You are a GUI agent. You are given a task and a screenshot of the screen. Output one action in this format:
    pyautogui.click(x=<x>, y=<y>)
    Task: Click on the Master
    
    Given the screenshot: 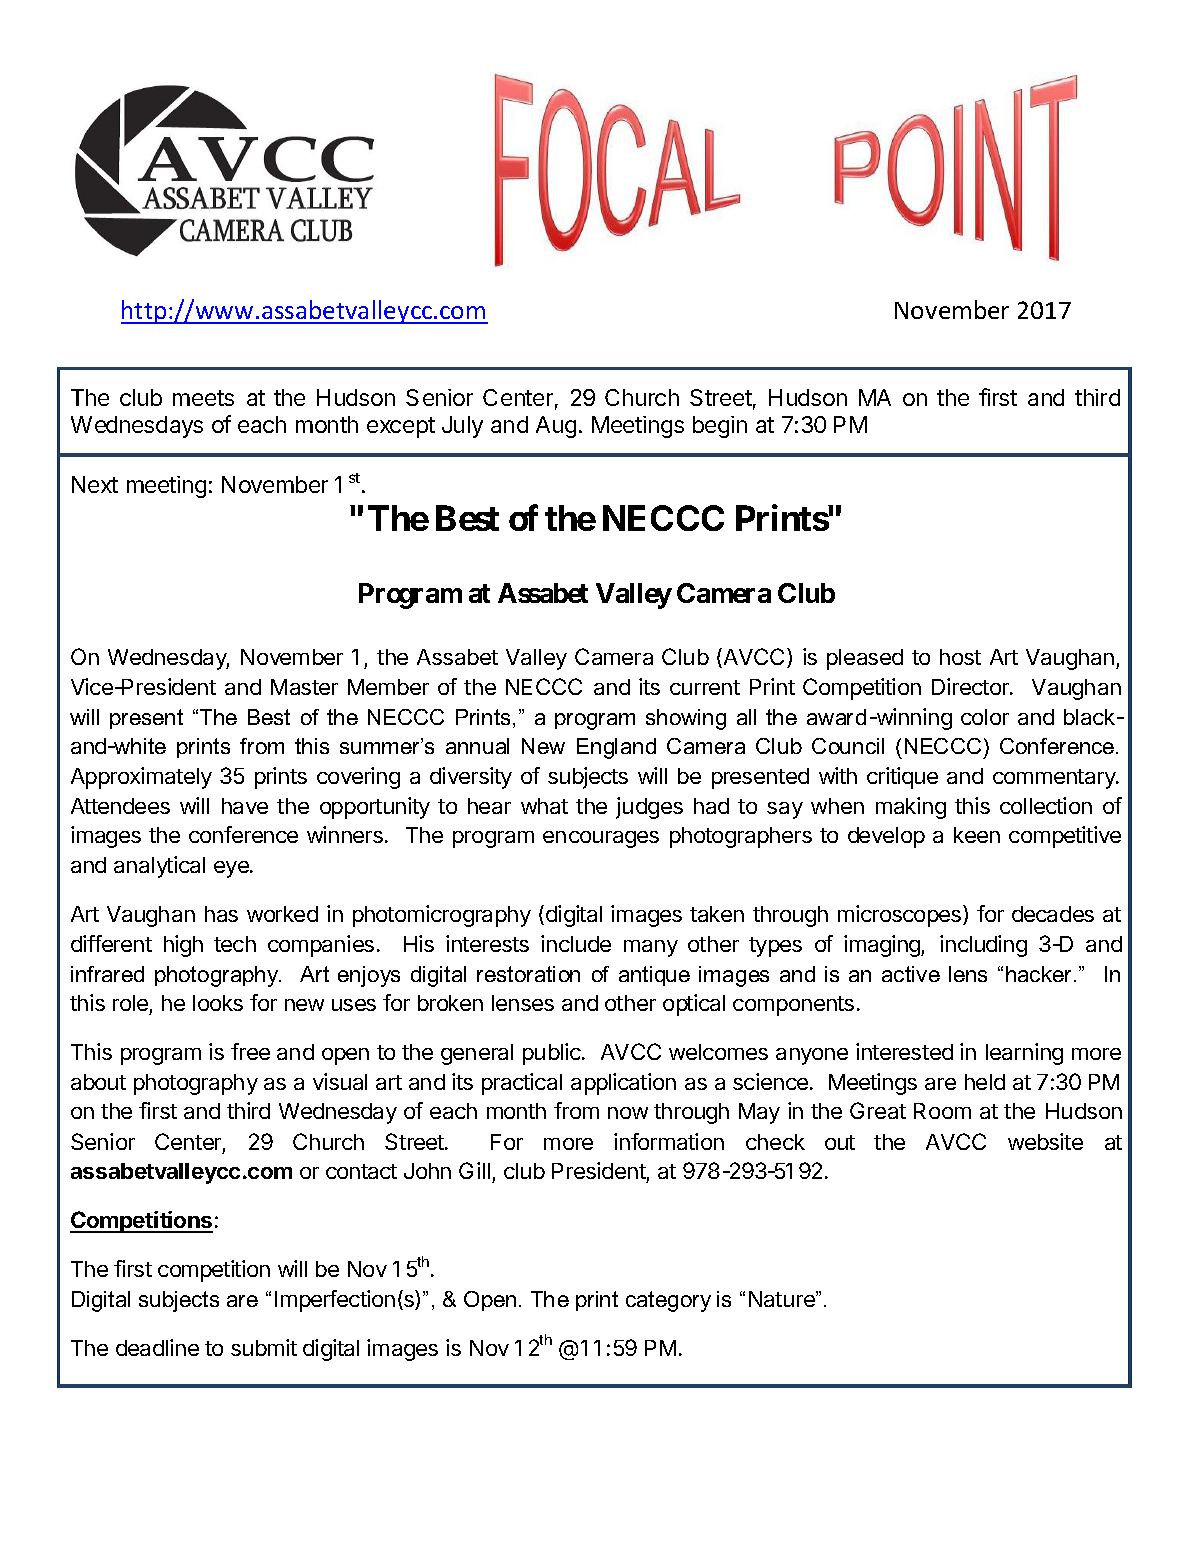 What is the action you would take?
    pyautogui.click(x=304, y=687)
